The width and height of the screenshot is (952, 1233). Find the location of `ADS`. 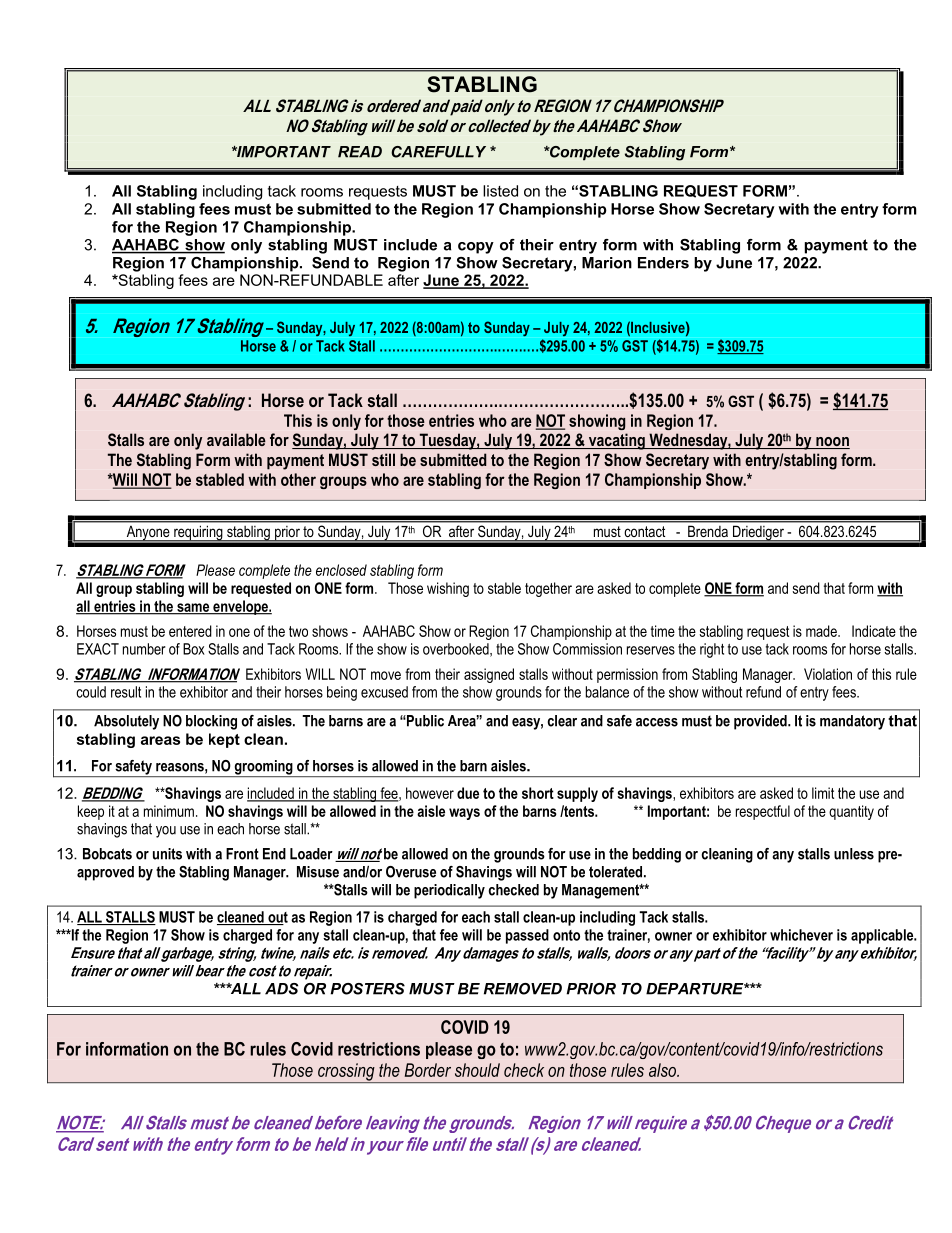

ADS is located at coordinates (281, 989).
